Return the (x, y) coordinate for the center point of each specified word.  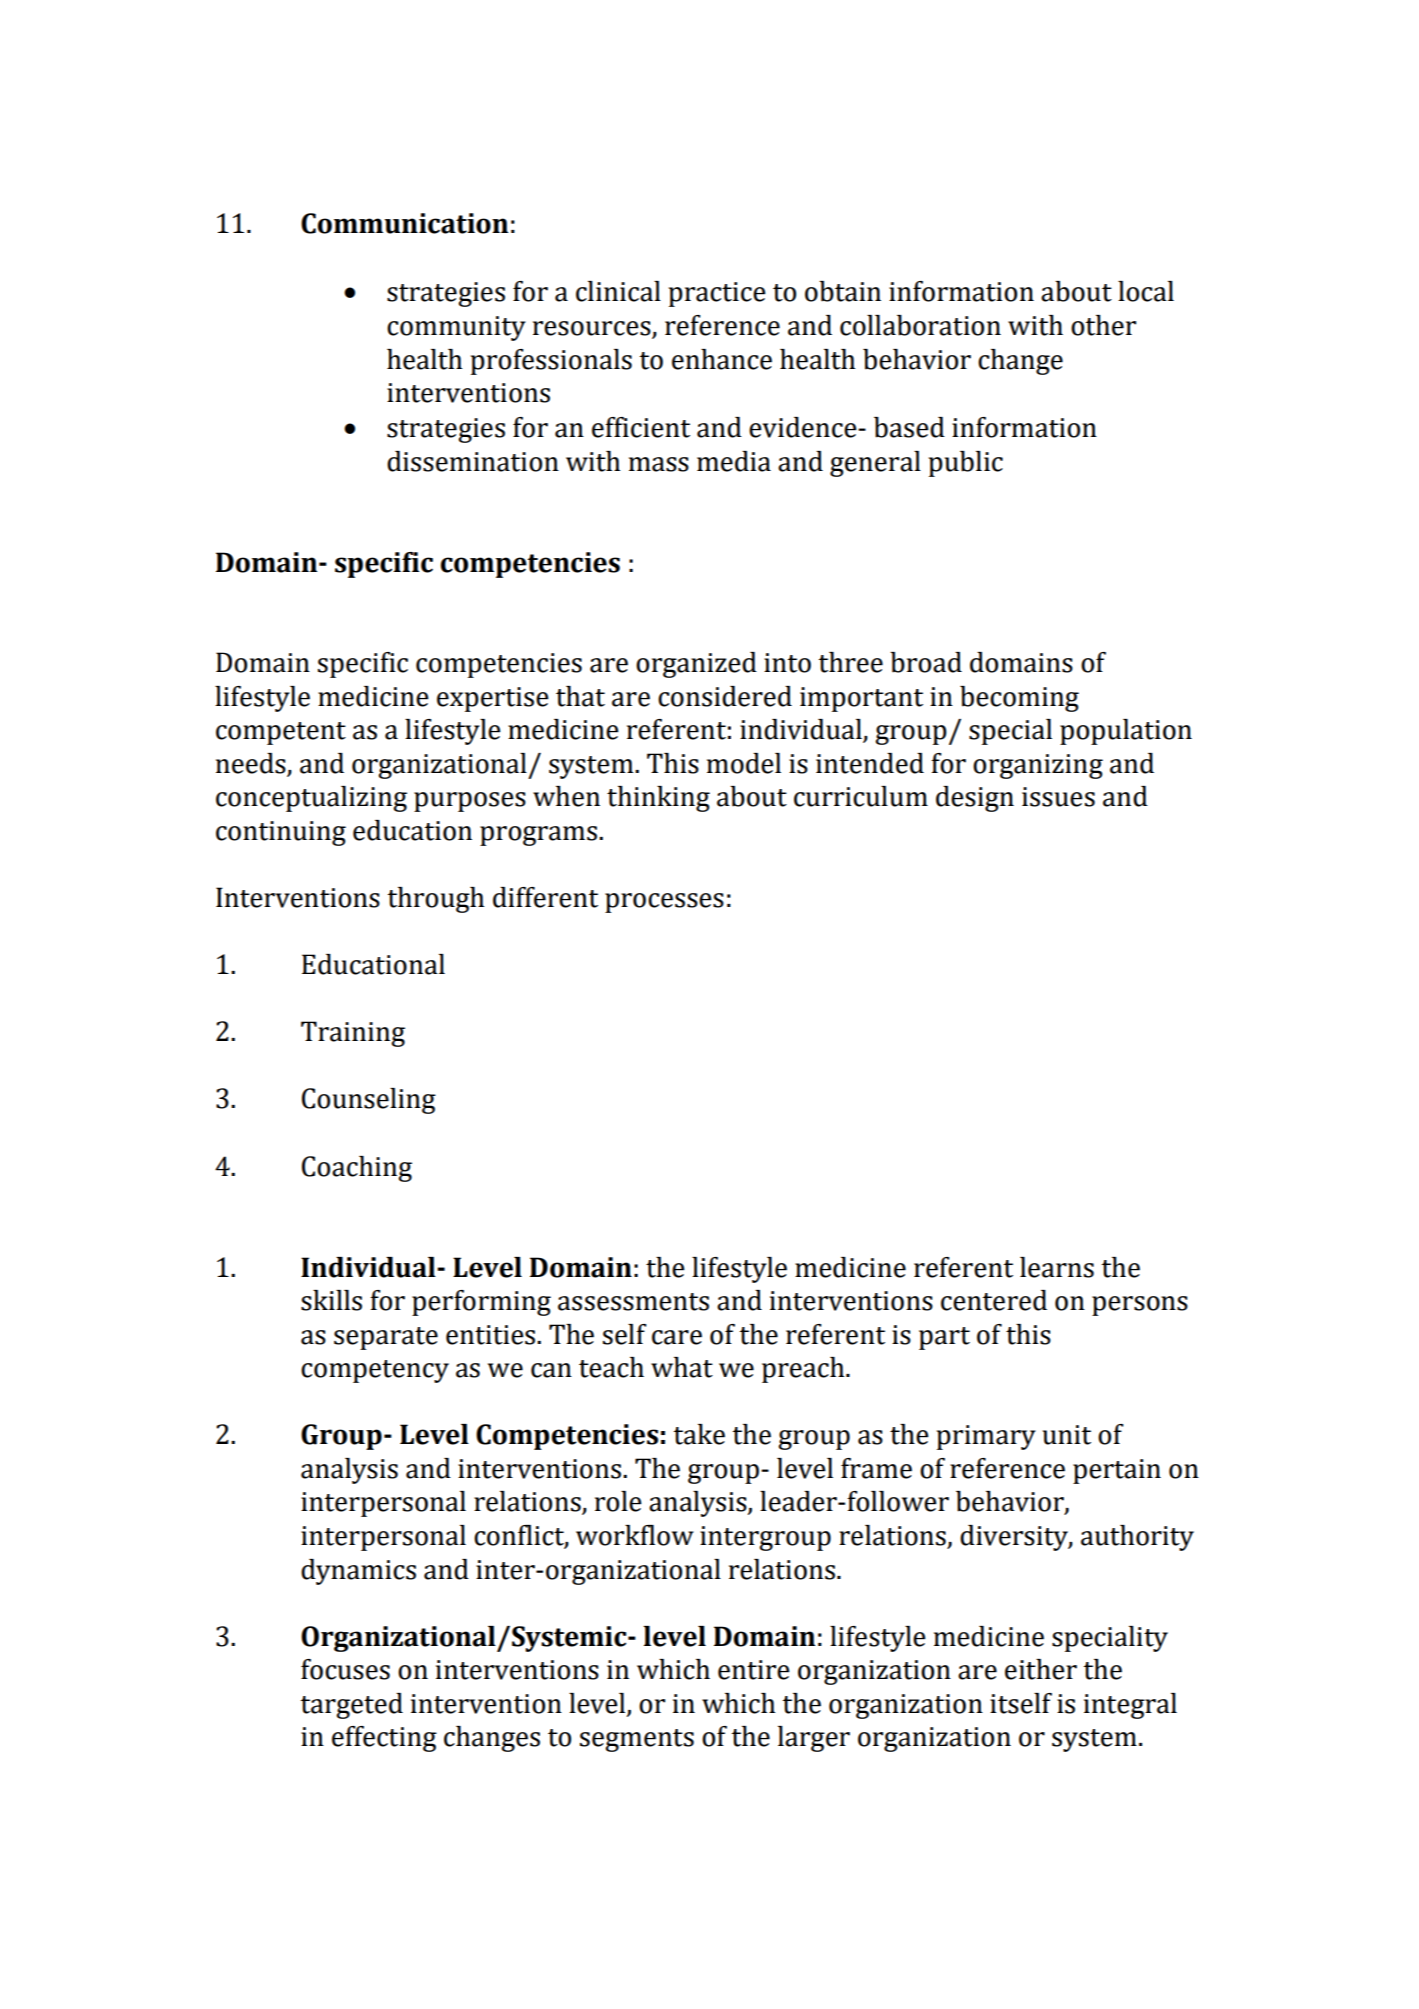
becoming (1019, 699)
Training (353, 1034)
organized (696, 665)
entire (754, 1670)
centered (994, 1300)
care (677, 1337)
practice (717, 294)
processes (664, 903)
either (1041, 1669)
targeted (352, 1706)
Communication (404, 223)
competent (281, 733)
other (1103, 325)
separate (386, 1338)
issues (1058, 797)
